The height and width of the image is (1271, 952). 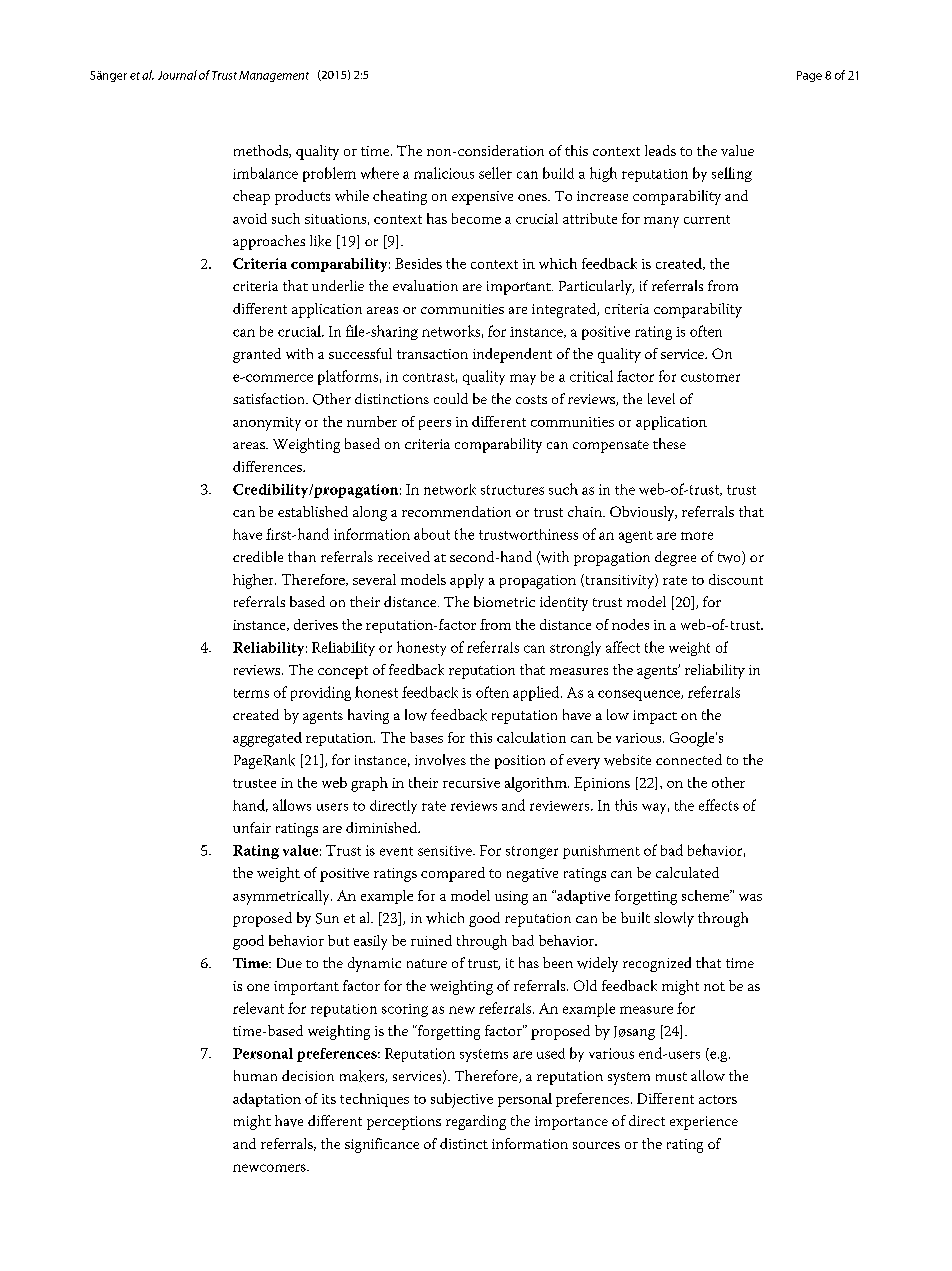 I want to click on newcomers, so click(x=270, y=1168).
